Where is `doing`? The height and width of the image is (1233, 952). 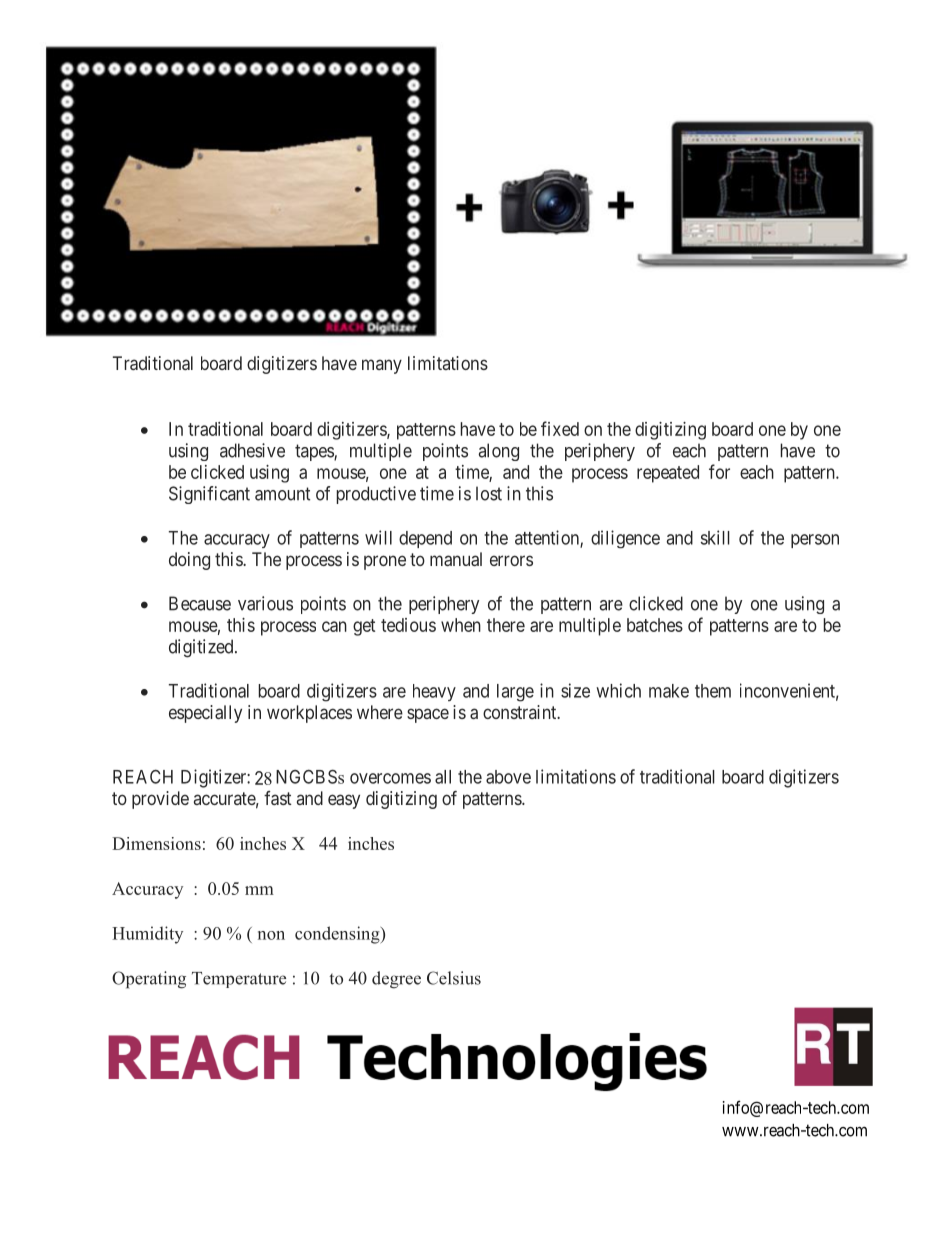
doing is located at coordinates (189, 561).
